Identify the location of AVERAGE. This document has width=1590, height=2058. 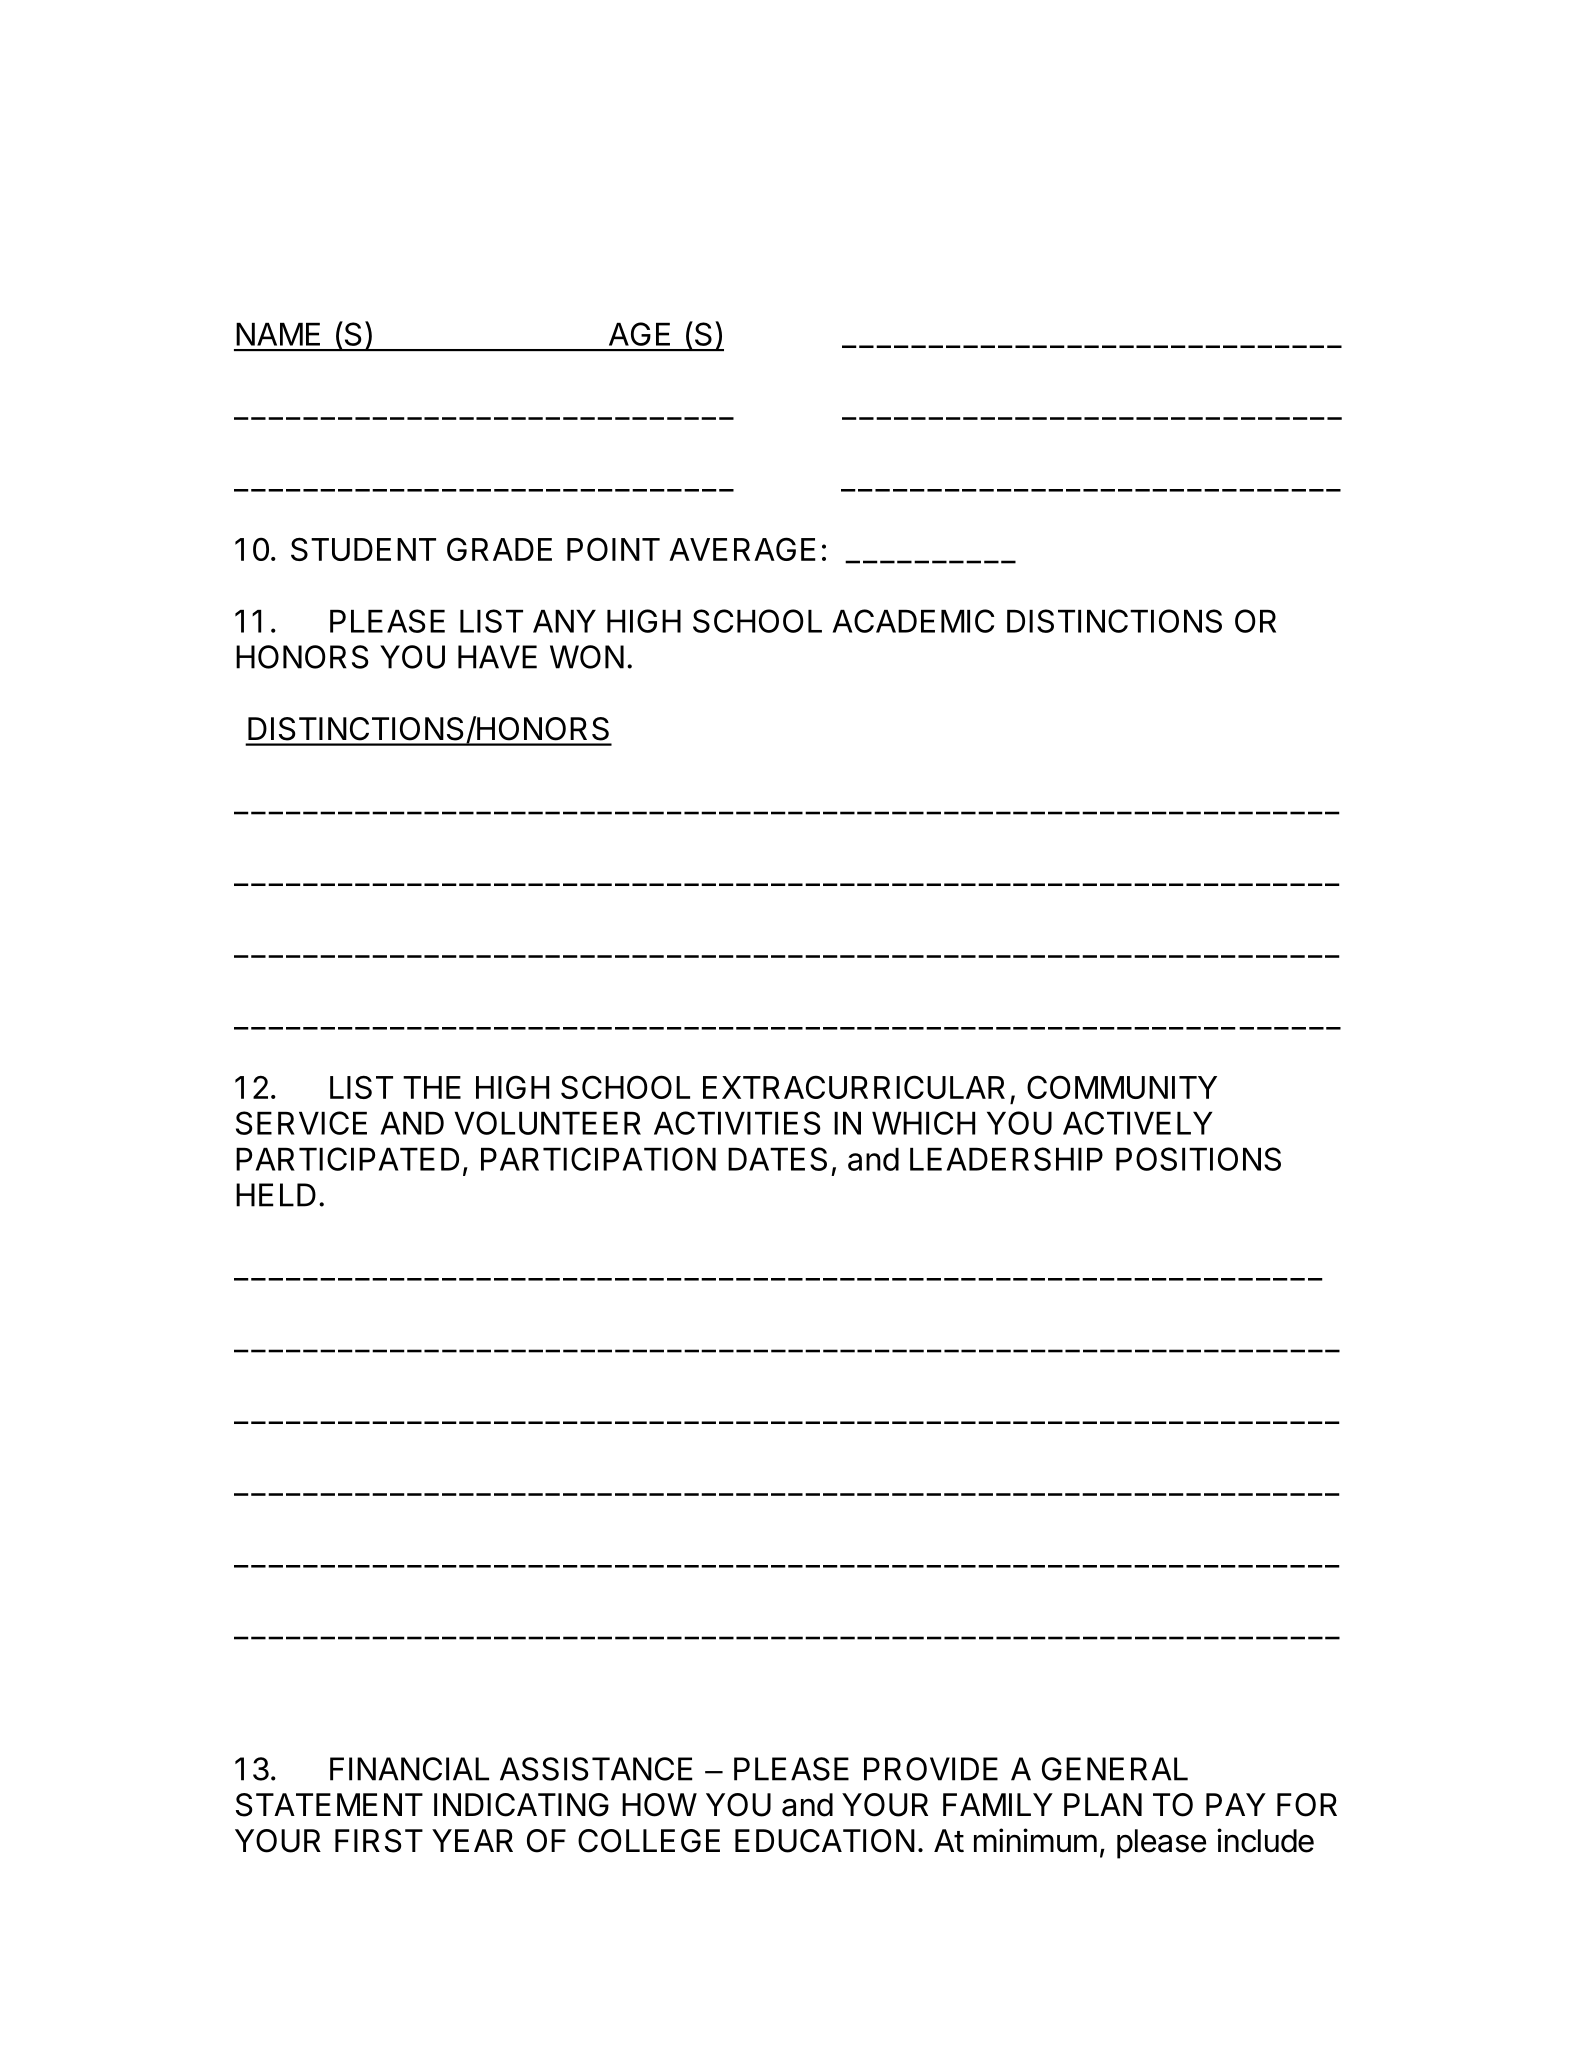
(742, 549).
